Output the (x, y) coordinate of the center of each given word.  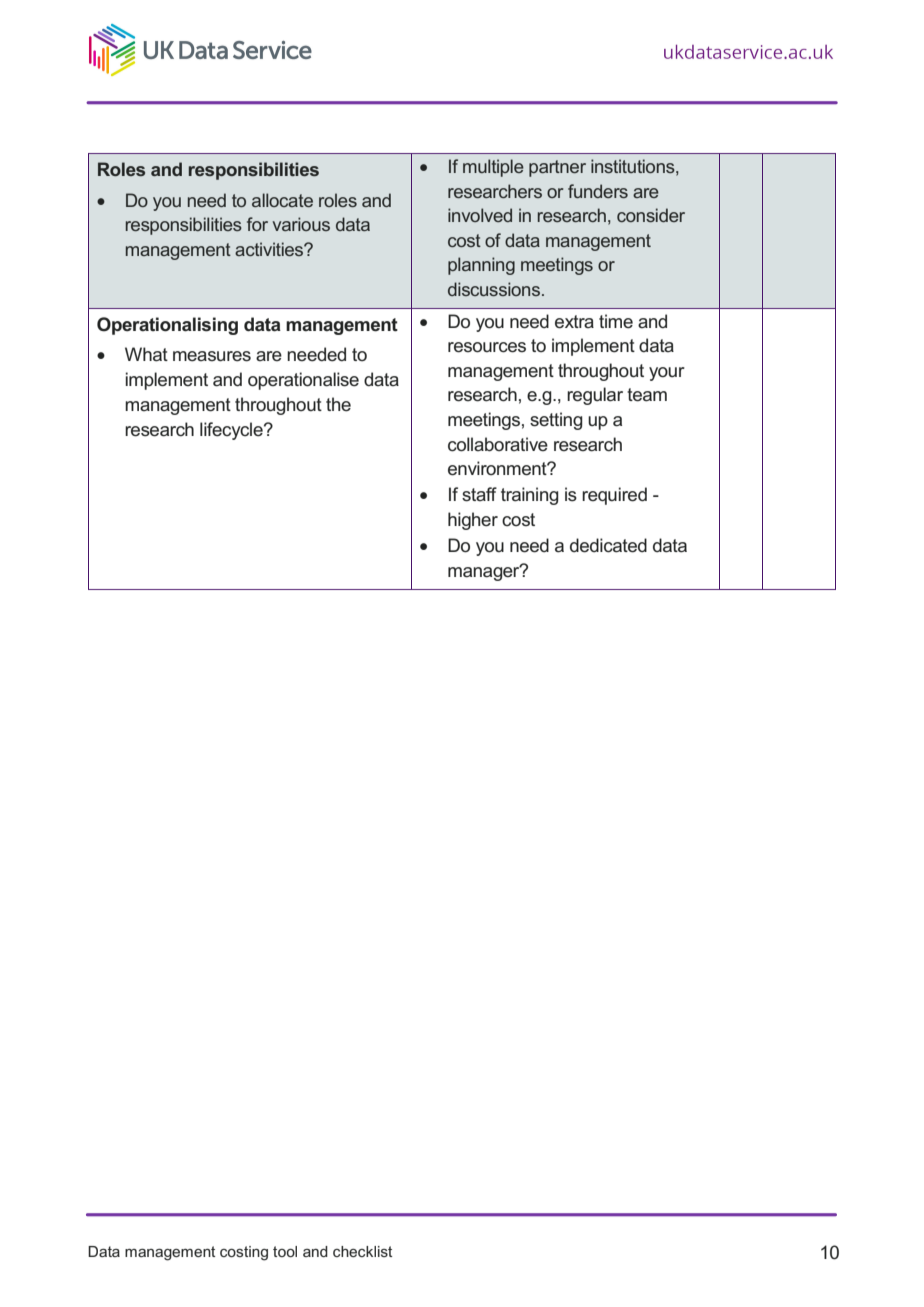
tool (285, 1251)
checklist (362, 1251)
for (257, 224)
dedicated (608, 545)
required (614, 496)
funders (598, 191)
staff (479, 494)
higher (473, 521)
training (530, 496)
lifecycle (232, 431)
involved (480, 215)
